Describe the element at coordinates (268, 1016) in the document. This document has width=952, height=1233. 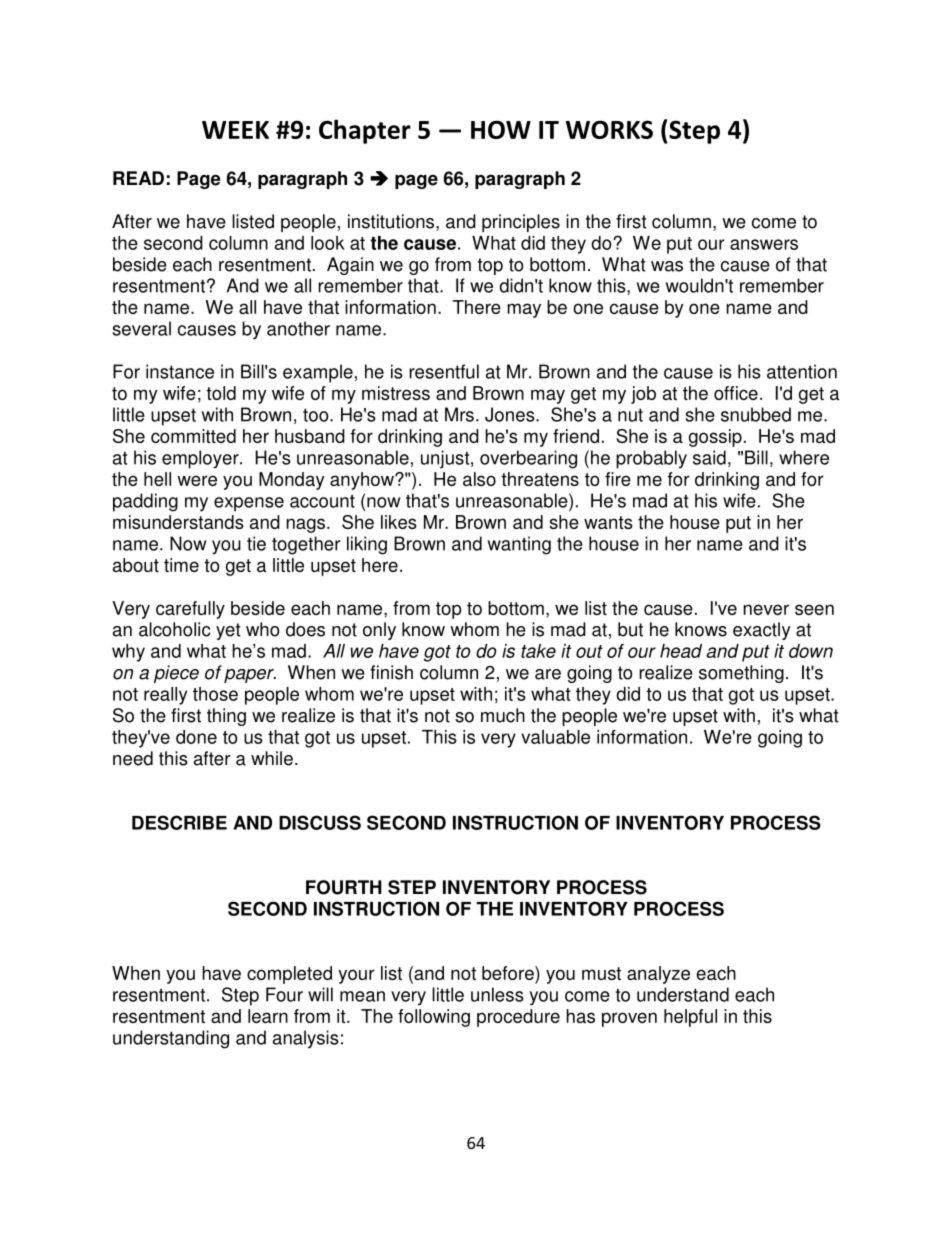
I see `learn` at that location.
